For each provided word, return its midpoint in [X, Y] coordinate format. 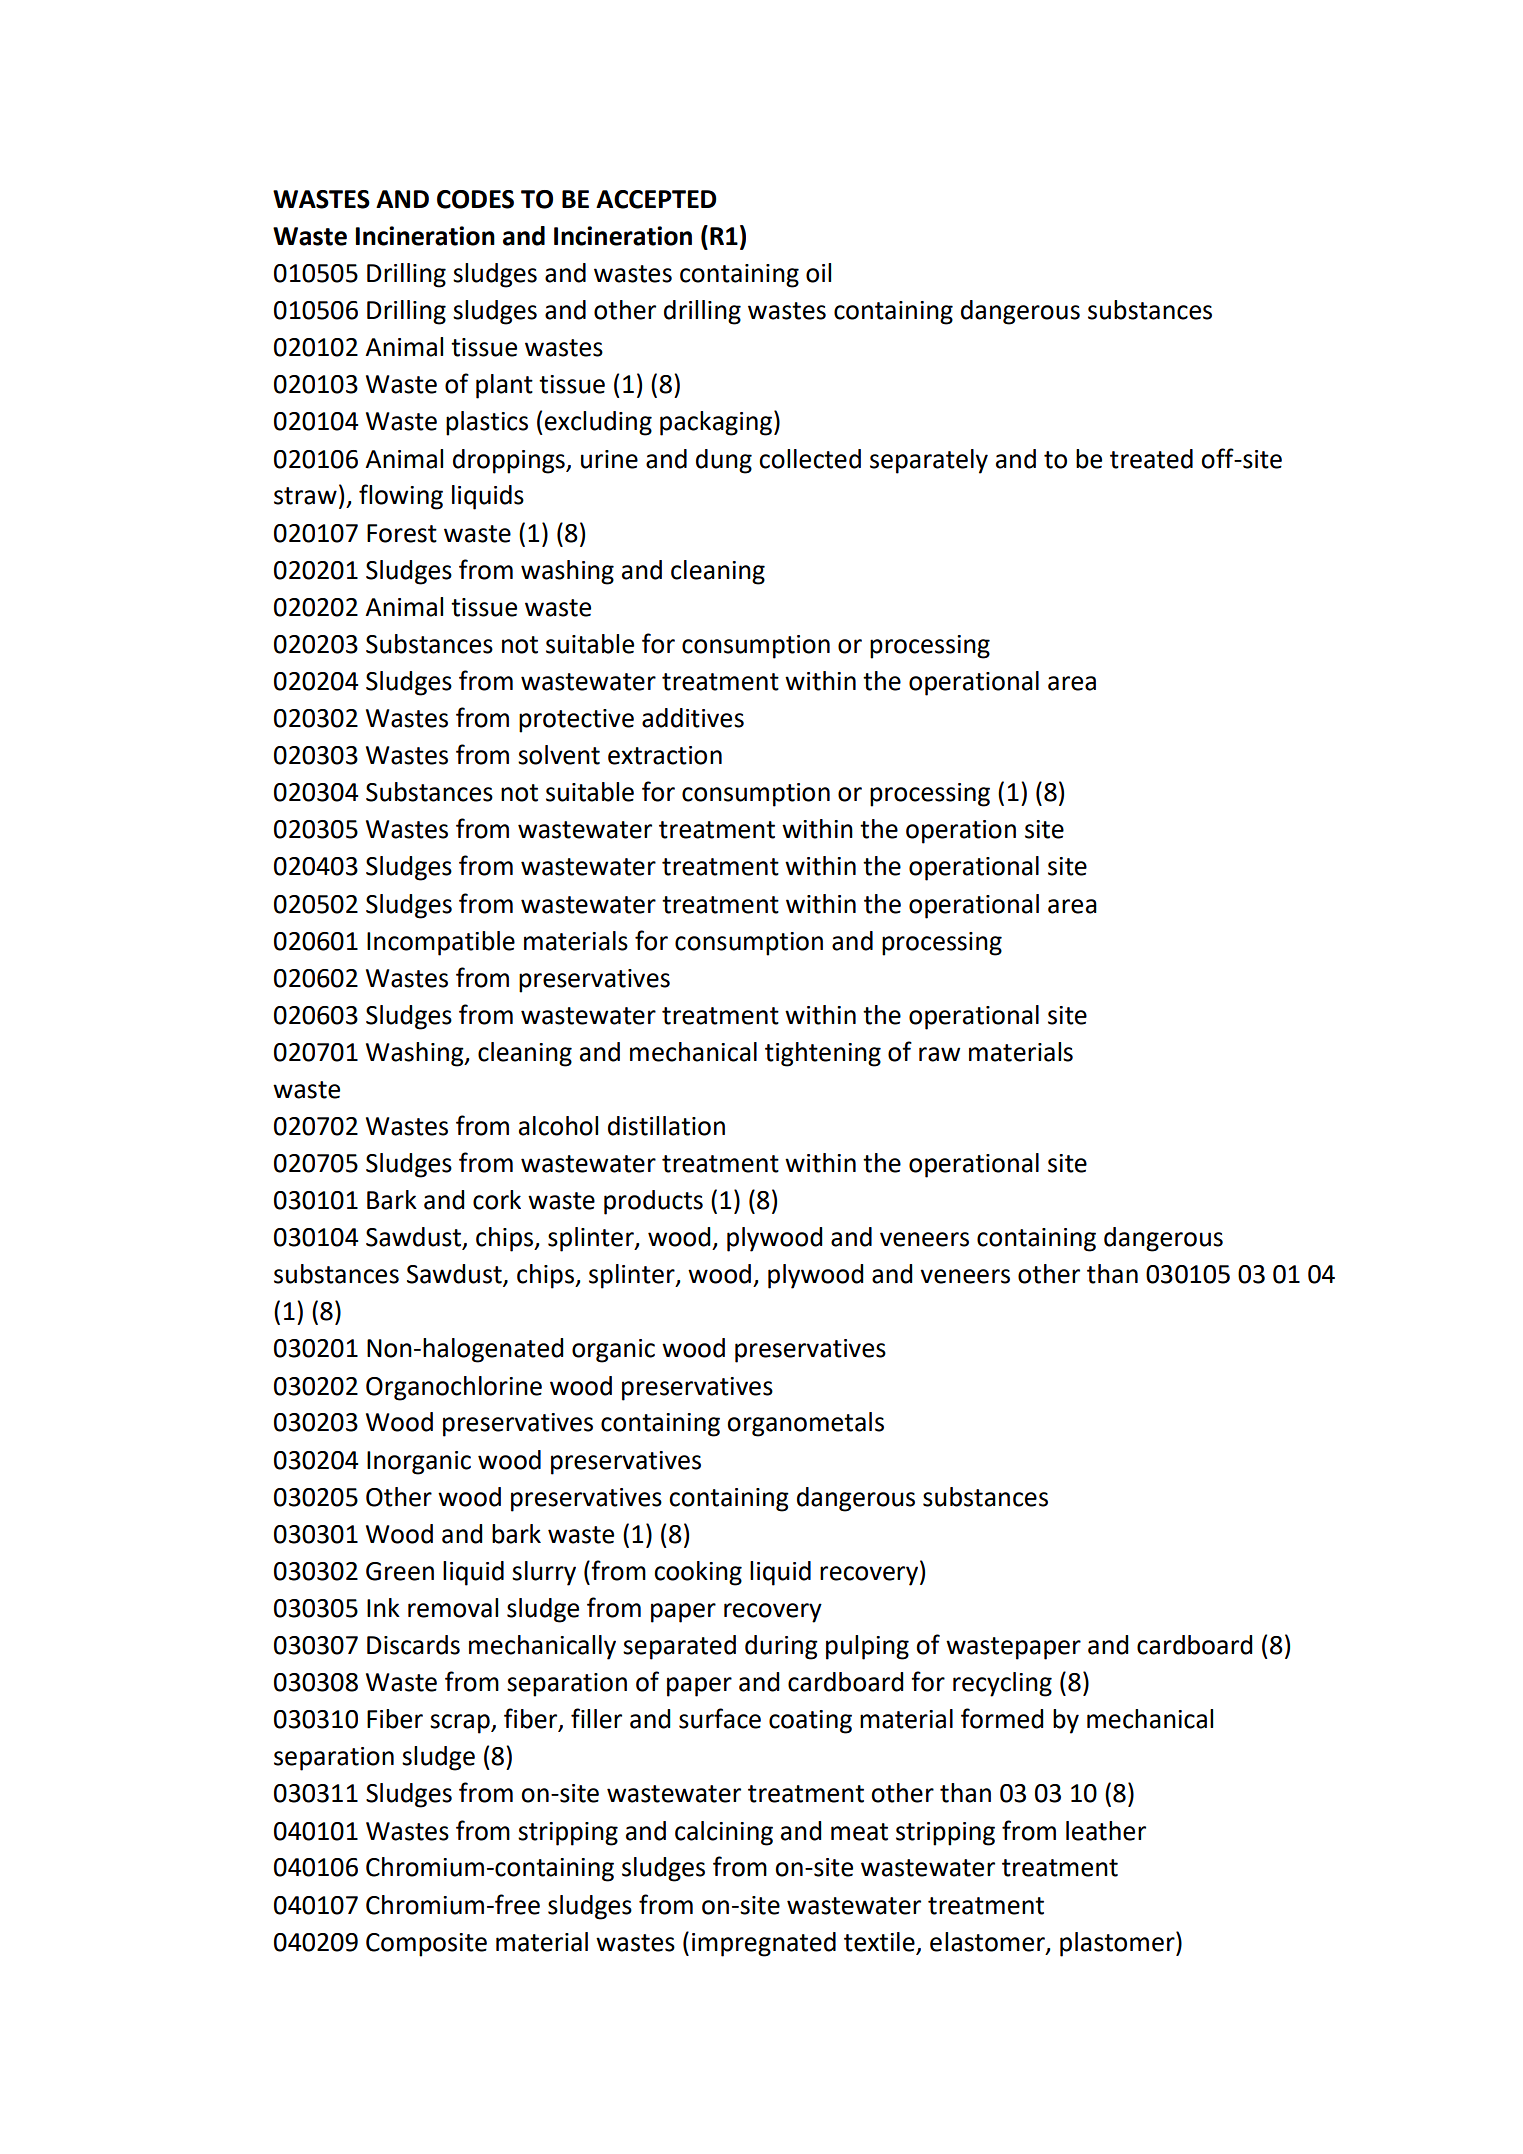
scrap [461, 1724]
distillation [666, 1126]
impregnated [764, 1944]
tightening [823, 1054]
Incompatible [441, 943]
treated [1151, 459]
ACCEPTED [656, 199]
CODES [475, 199]
